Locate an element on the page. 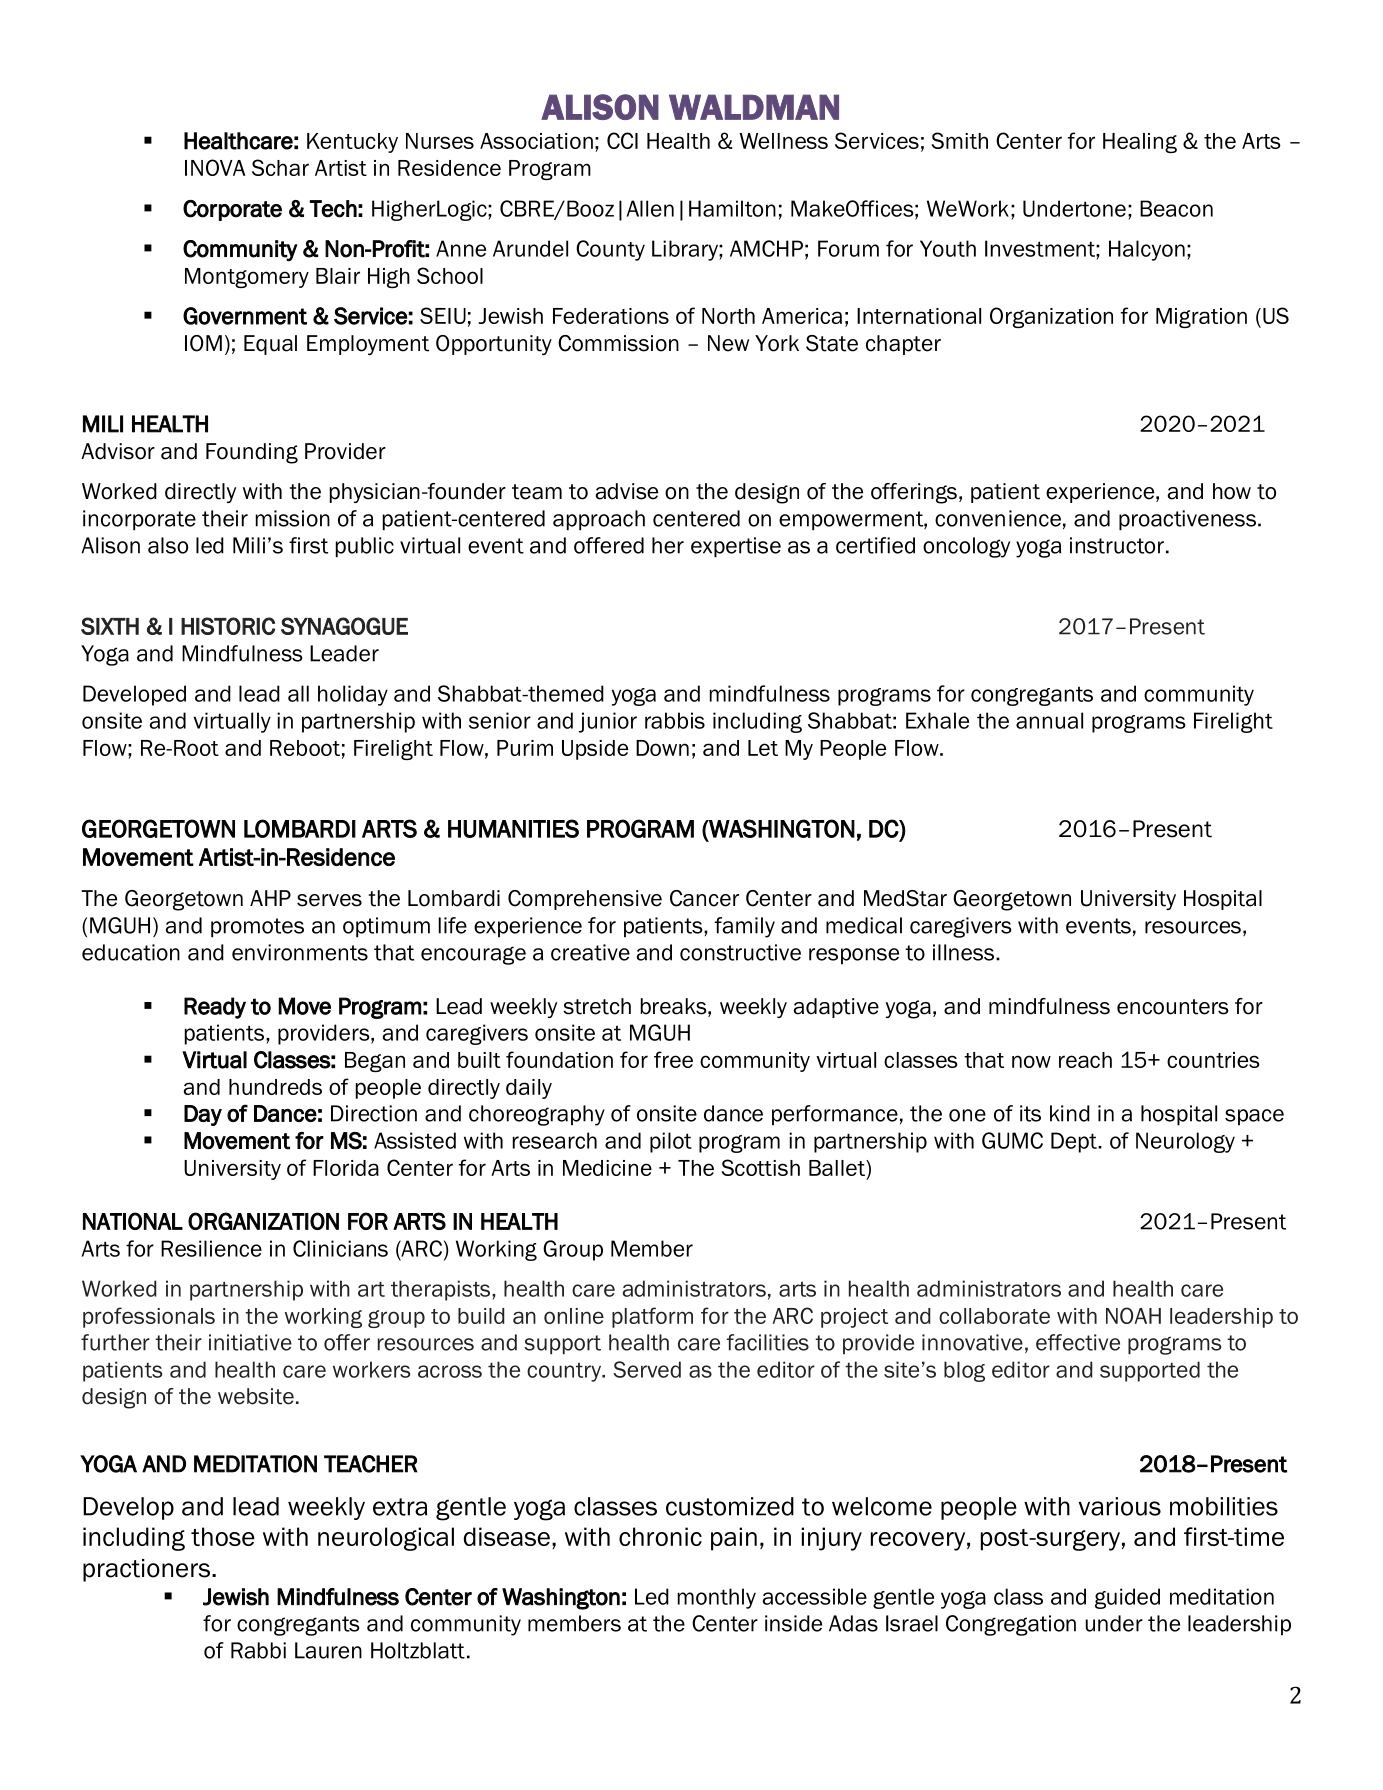  Kentucky is located at coordinates (352, 143).
